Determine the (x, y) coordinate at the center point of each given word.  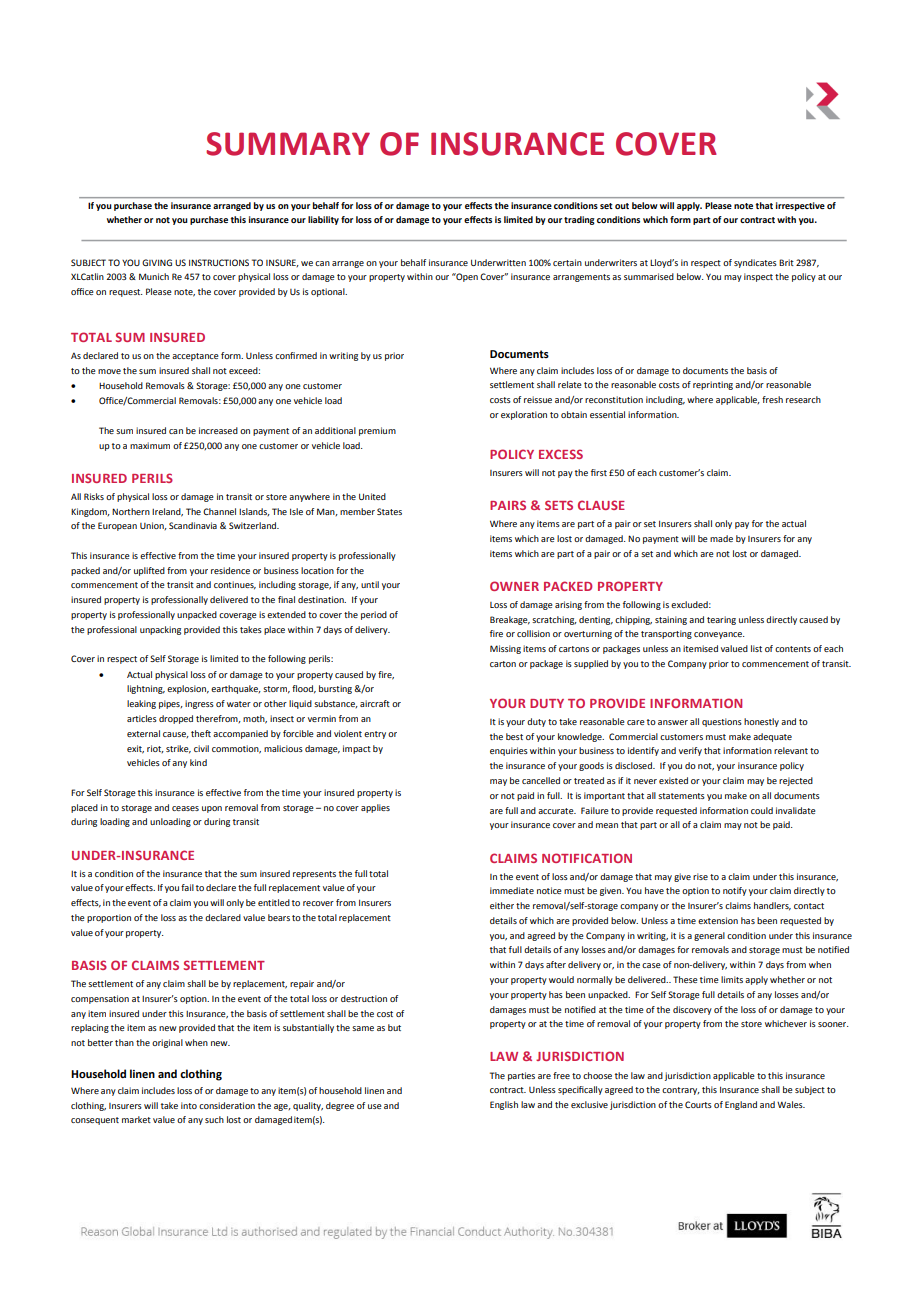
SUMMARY (288, 144)
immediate (512, 890)
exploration (524, 415)
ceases (185, 808)
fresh (772, 399)
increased (218, 430)
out (622, 206)
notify (735, 891)
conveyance (719, 635)
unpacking (160, 630)
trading (579, 220)
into (189, 1105)
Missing (505, 649)
